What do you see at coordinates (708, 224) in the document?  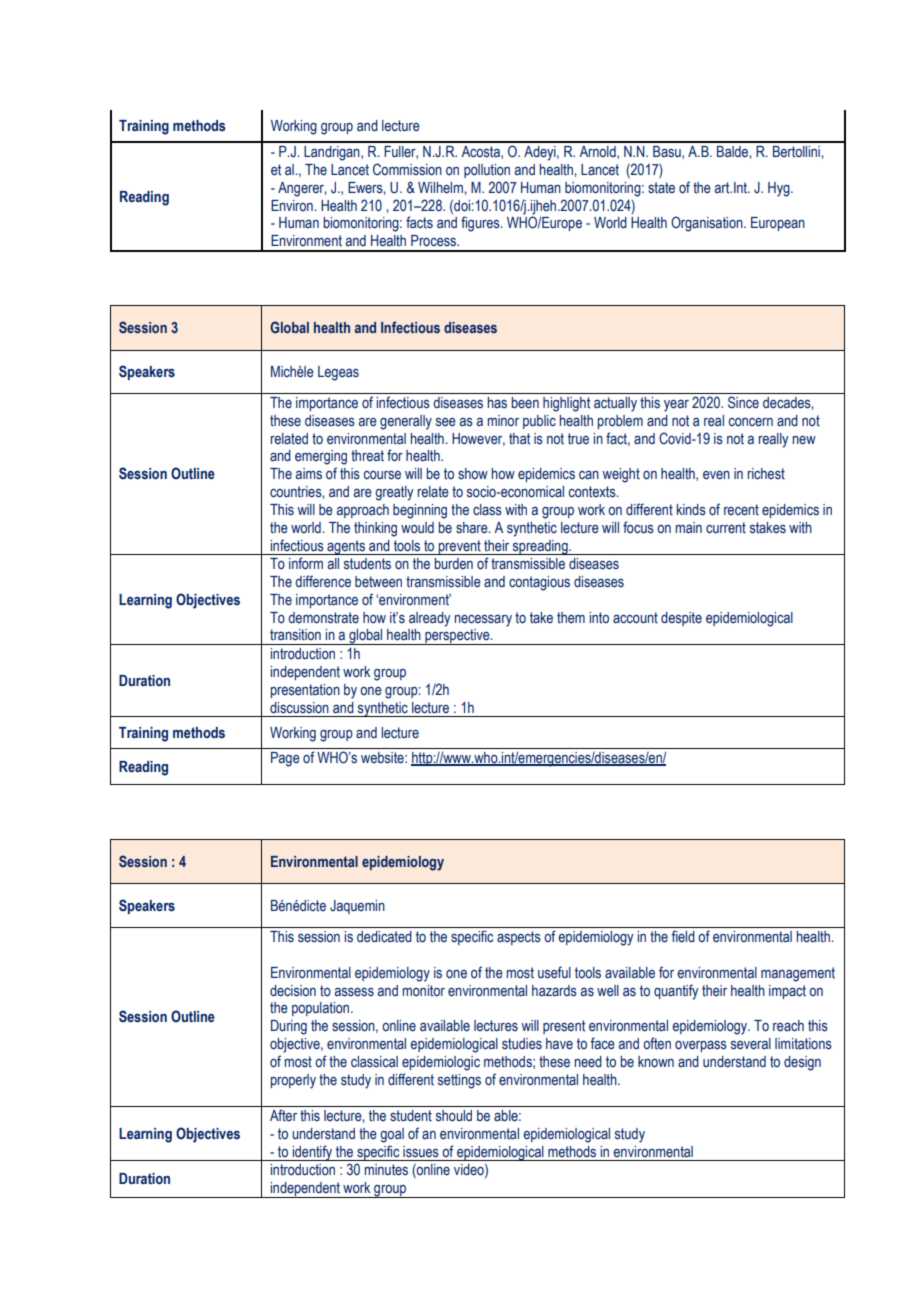 I see `Organisation` at bounding box center [708, 224].
